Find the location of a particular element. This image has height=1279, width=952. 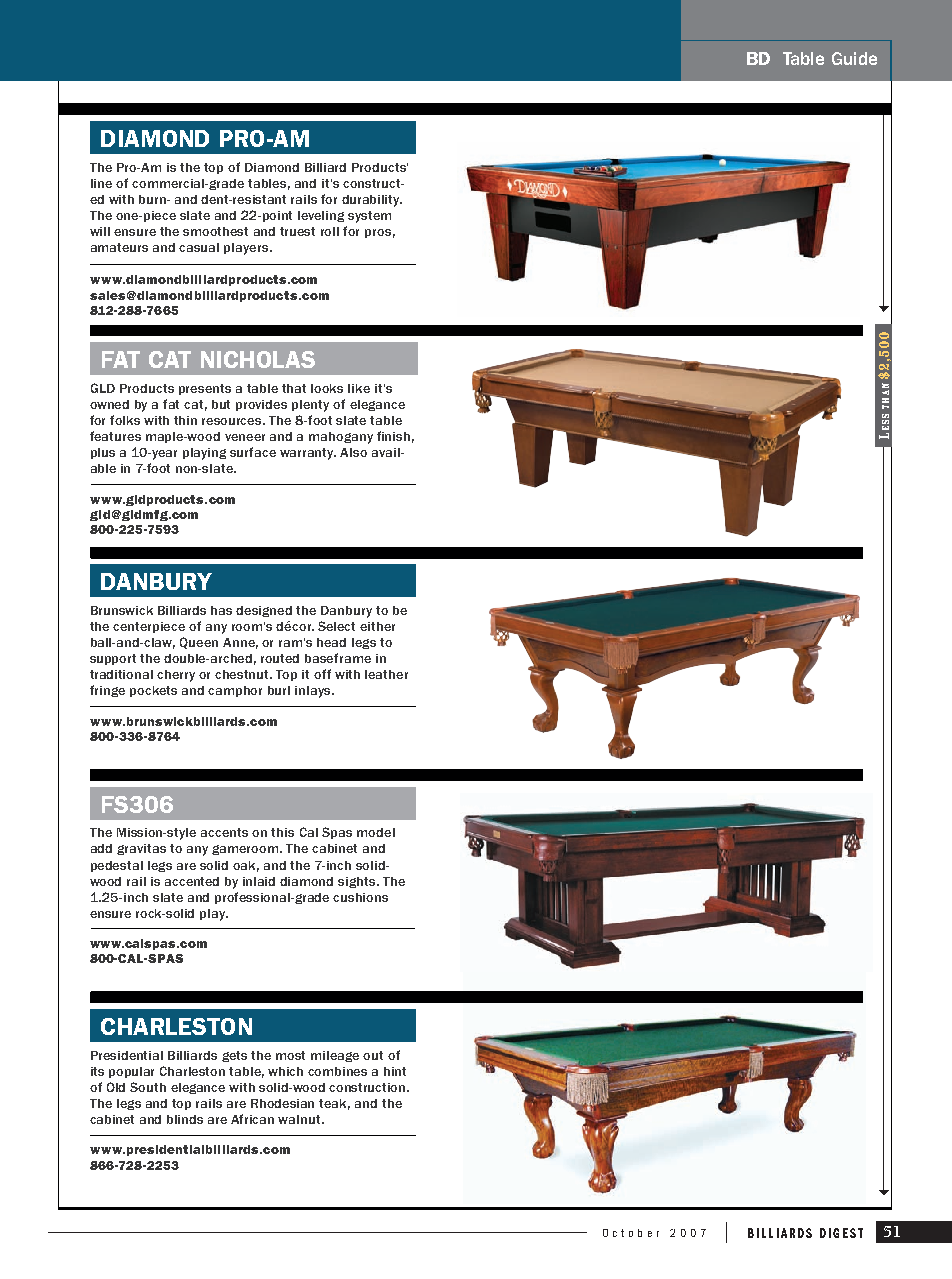

durability is located at coordinates (372, 201).
